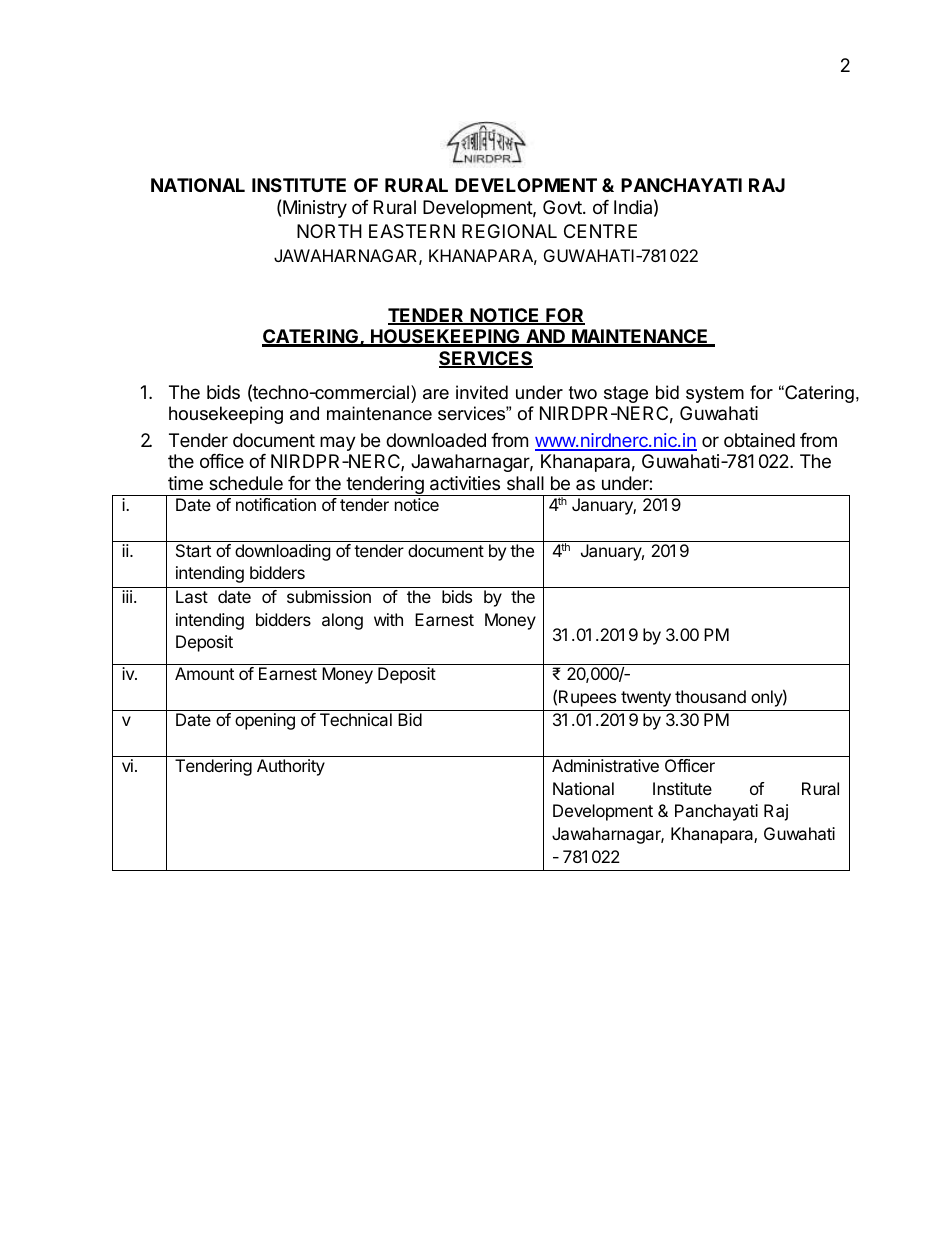 The height and width of the page is (1233, 952). What do you see at coordinates (600, 231) in the page?
I see `CENTRE` at bounding box center [600, 231].
